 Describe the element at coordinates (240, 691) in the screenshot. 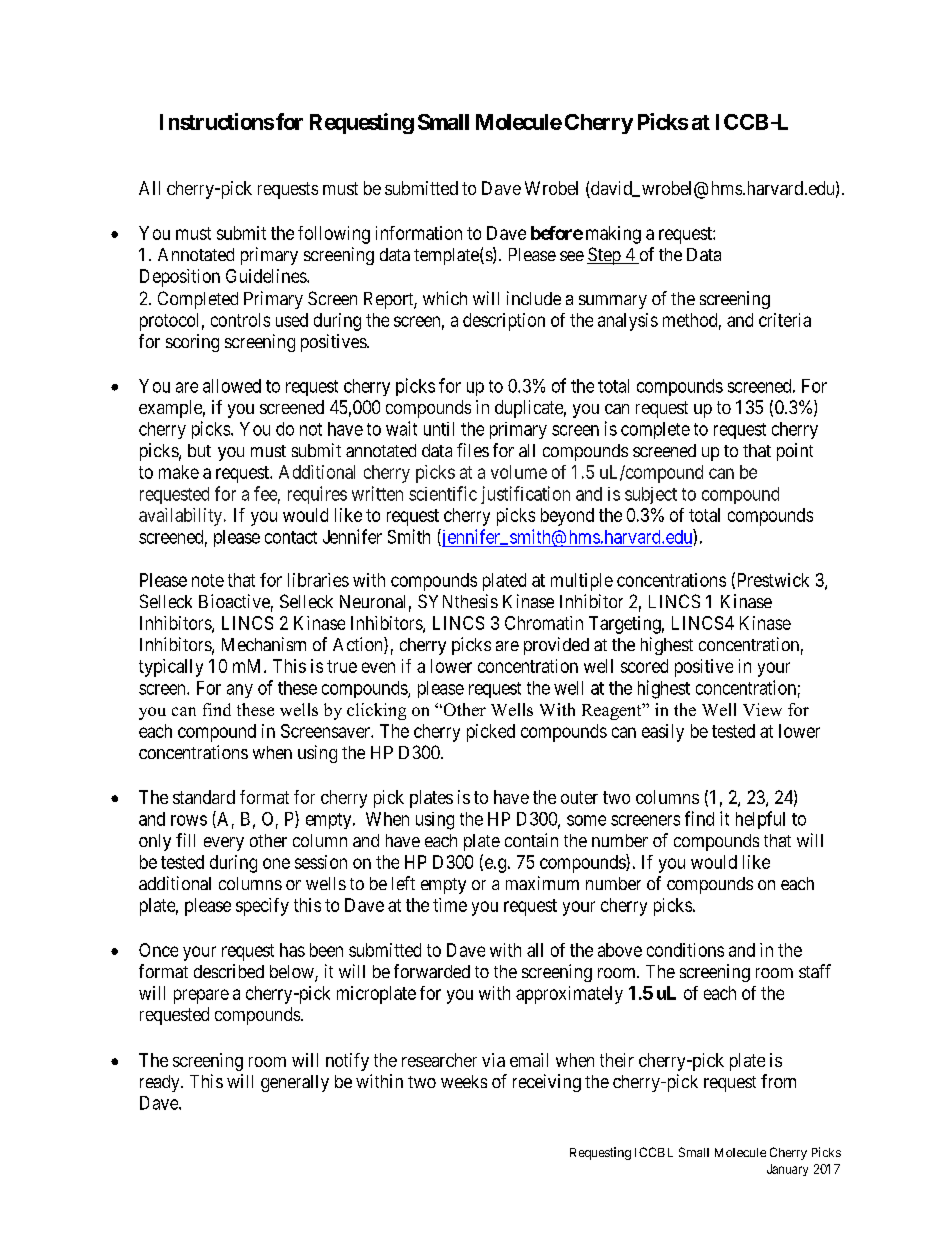

I see `any` at that location.
